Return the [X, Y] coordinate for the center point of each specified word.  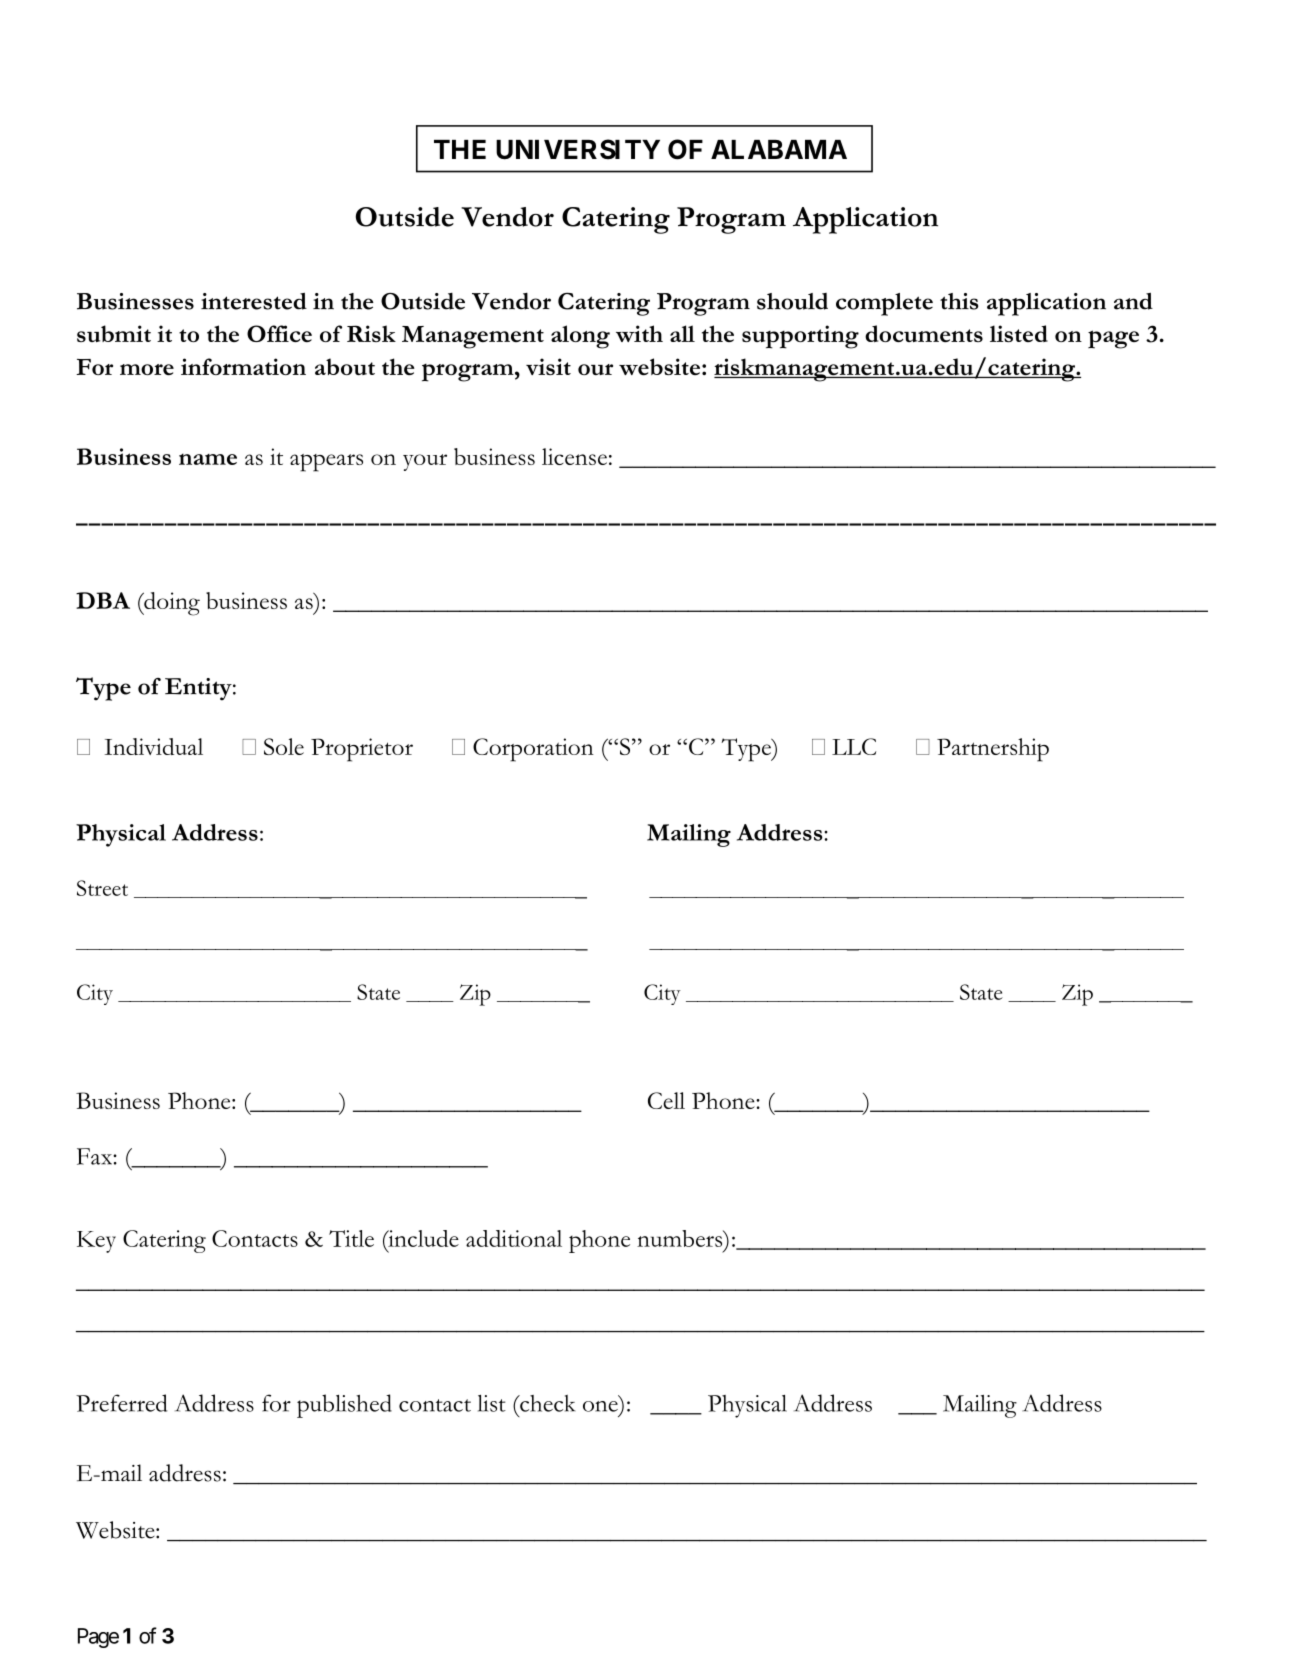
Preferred [121, 1403]
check [546, 1403]
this [959, 301]
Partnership [993, 750]
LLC [854, 746]
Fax [95, 1156]
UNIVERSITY [578, 149]
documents [924, 333]
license [574, 456]
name [208, 459]
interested [254, 301]
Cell [666, 1100]
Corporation [533, 750]
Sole [284, 746]
